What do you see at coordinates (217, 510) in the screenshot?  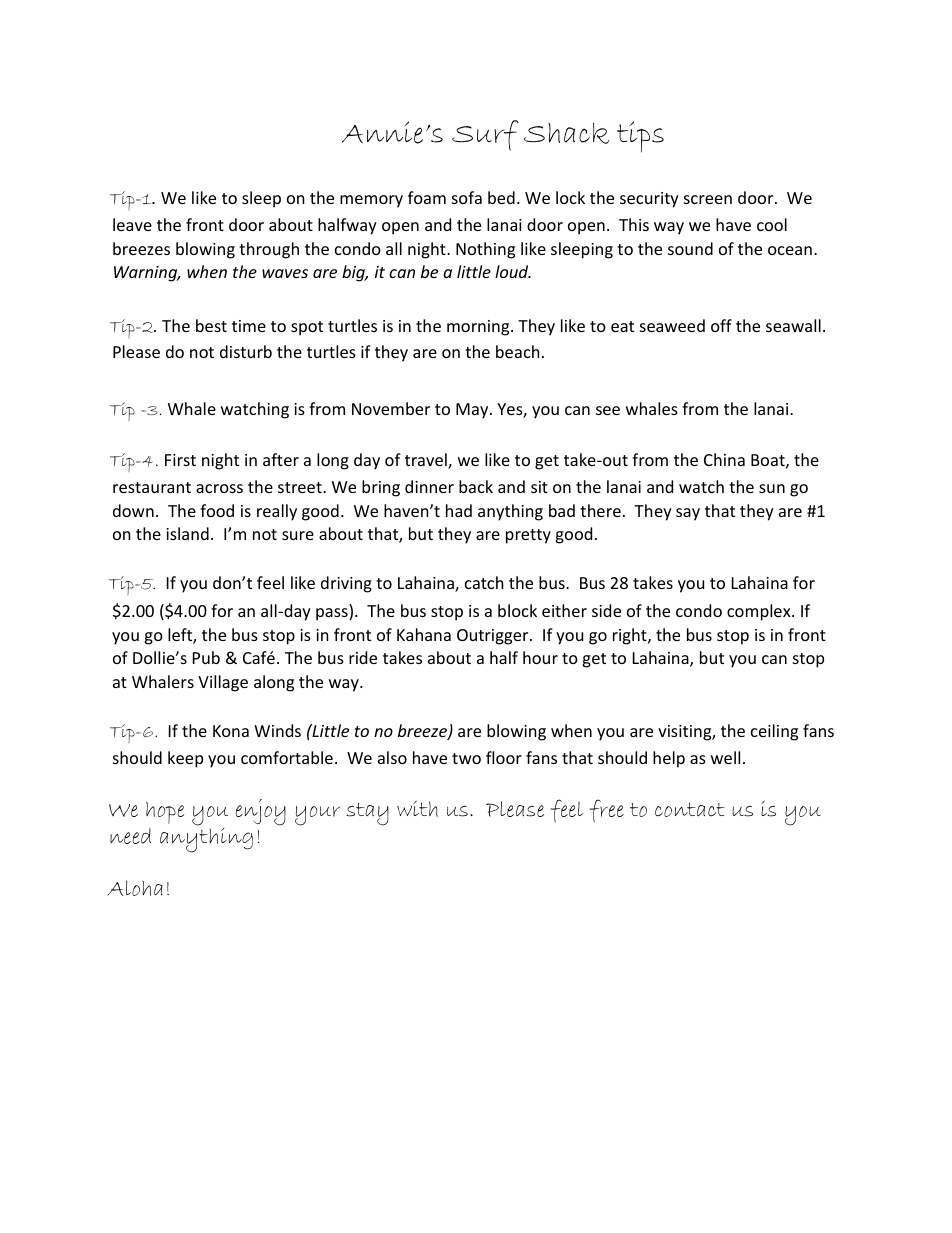 I see `food` at bounding box center [217, 510].
